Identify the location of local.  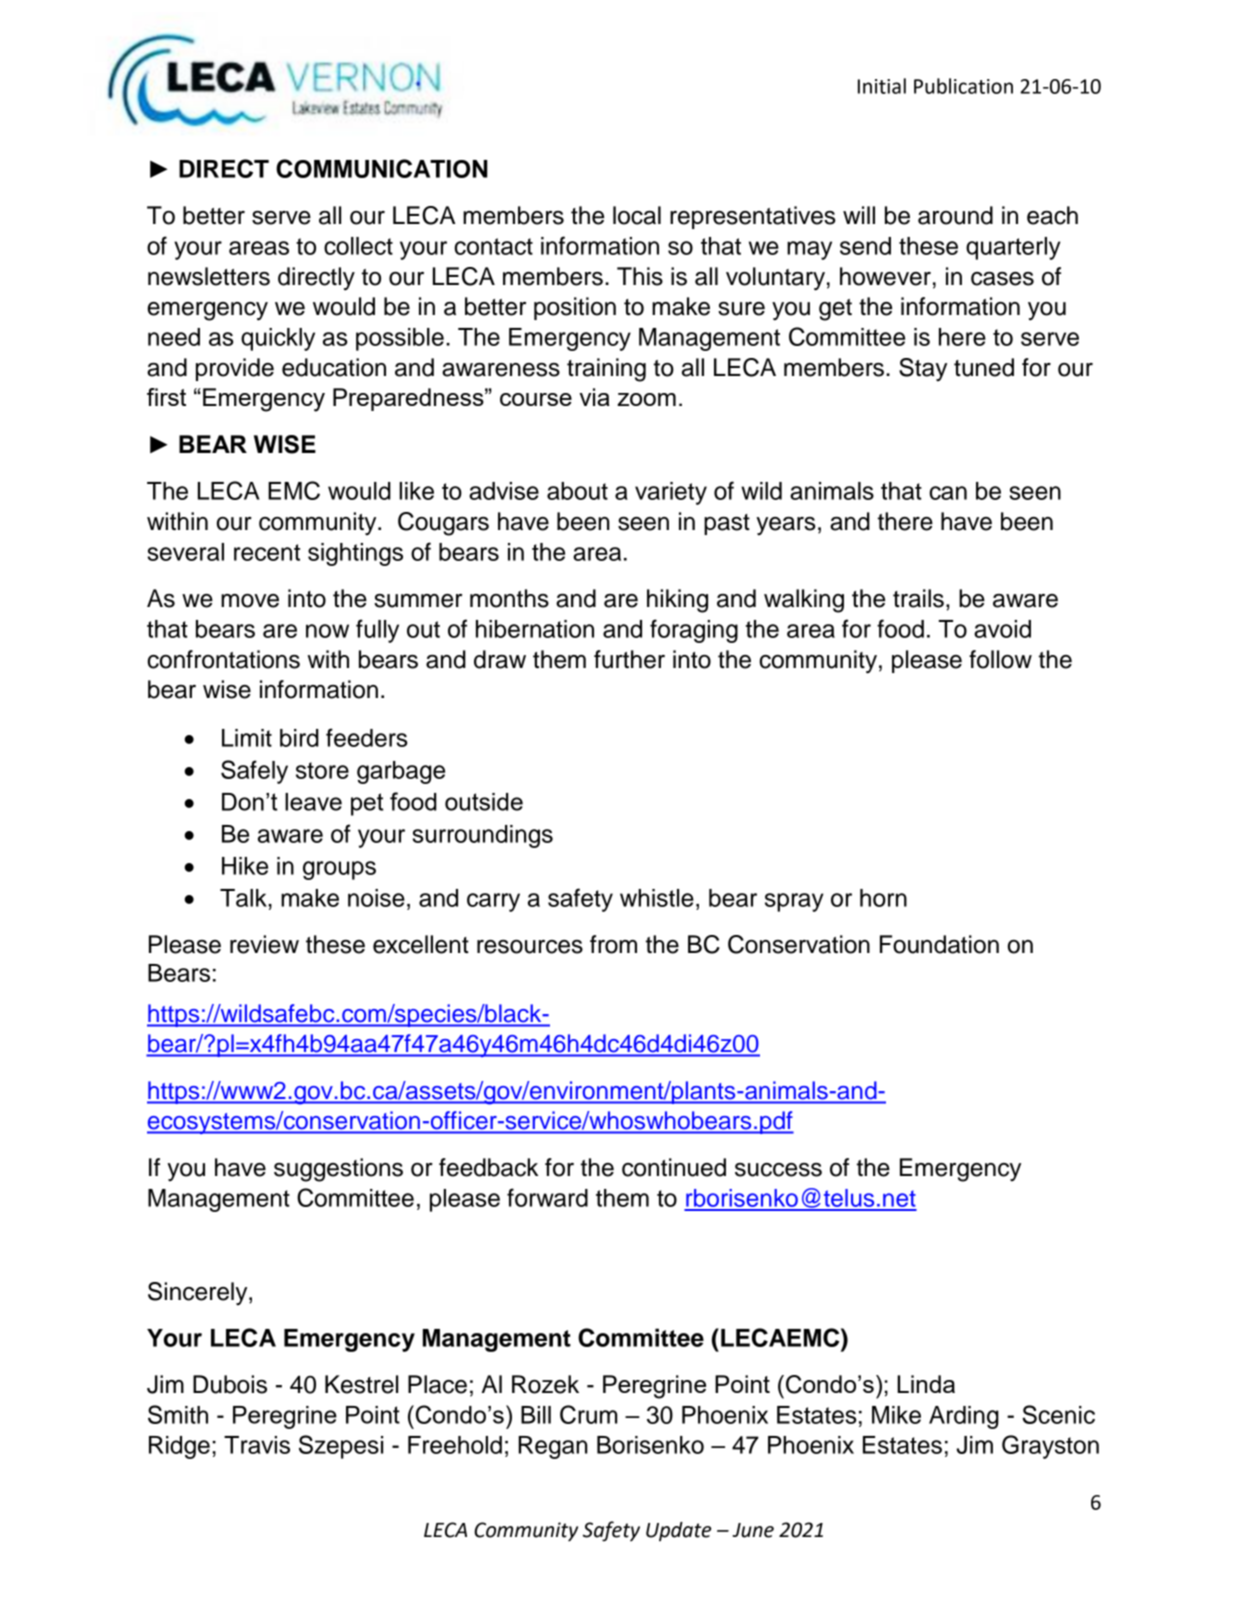
(637, 215).
